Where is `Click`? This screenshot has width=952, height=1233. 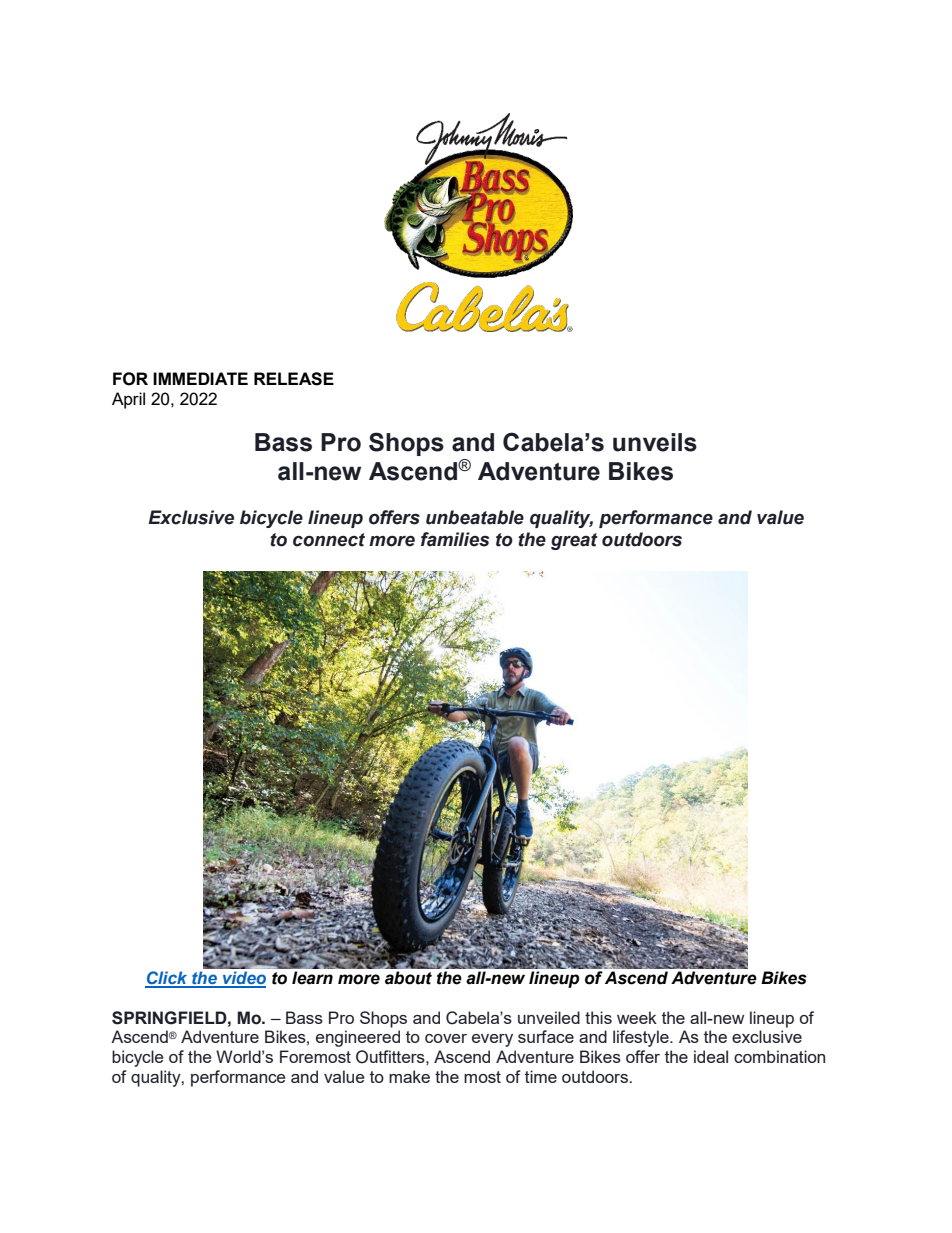 Click is located at coordinates (167, 979).
